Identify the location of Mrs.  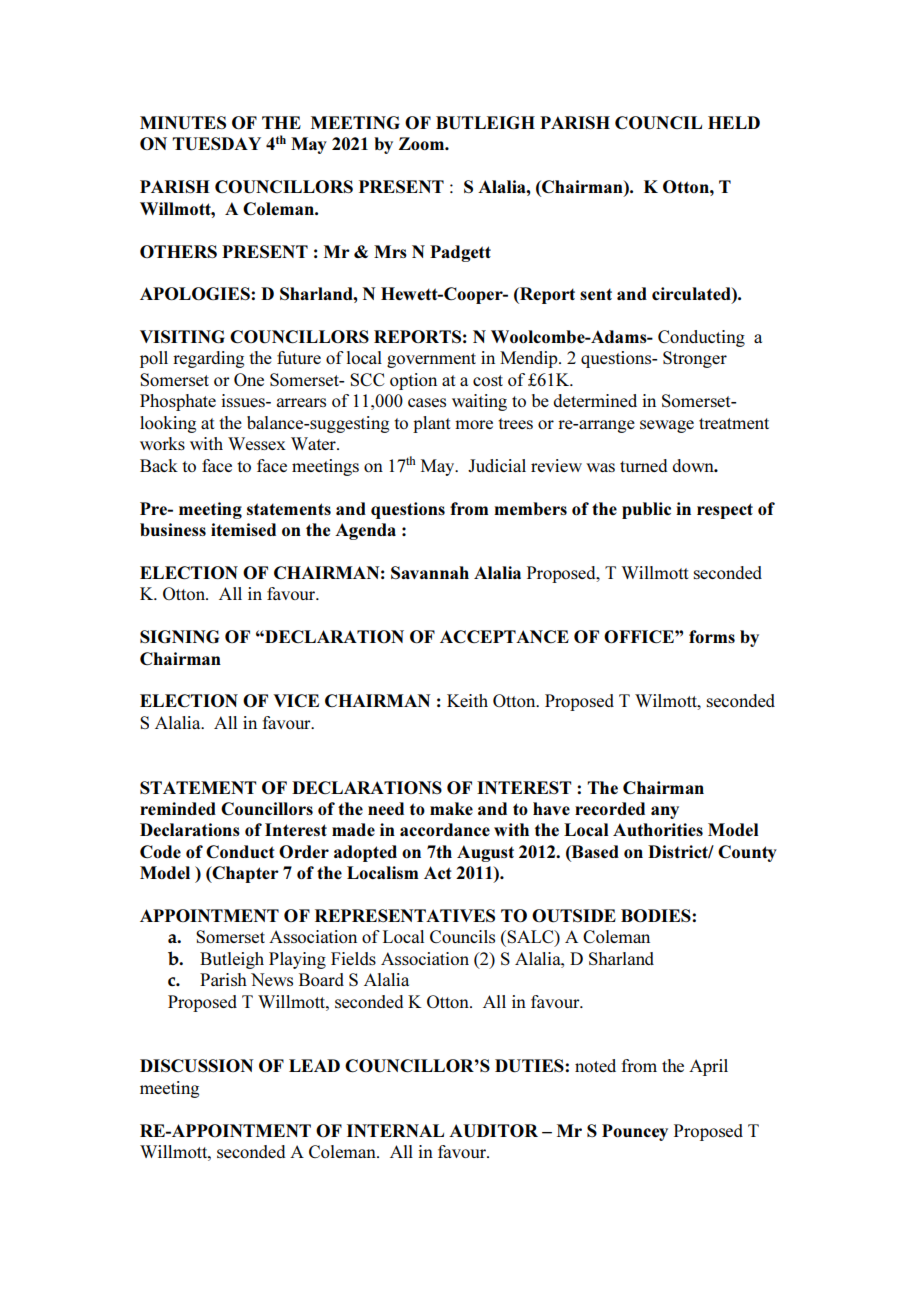
(390, 251).
